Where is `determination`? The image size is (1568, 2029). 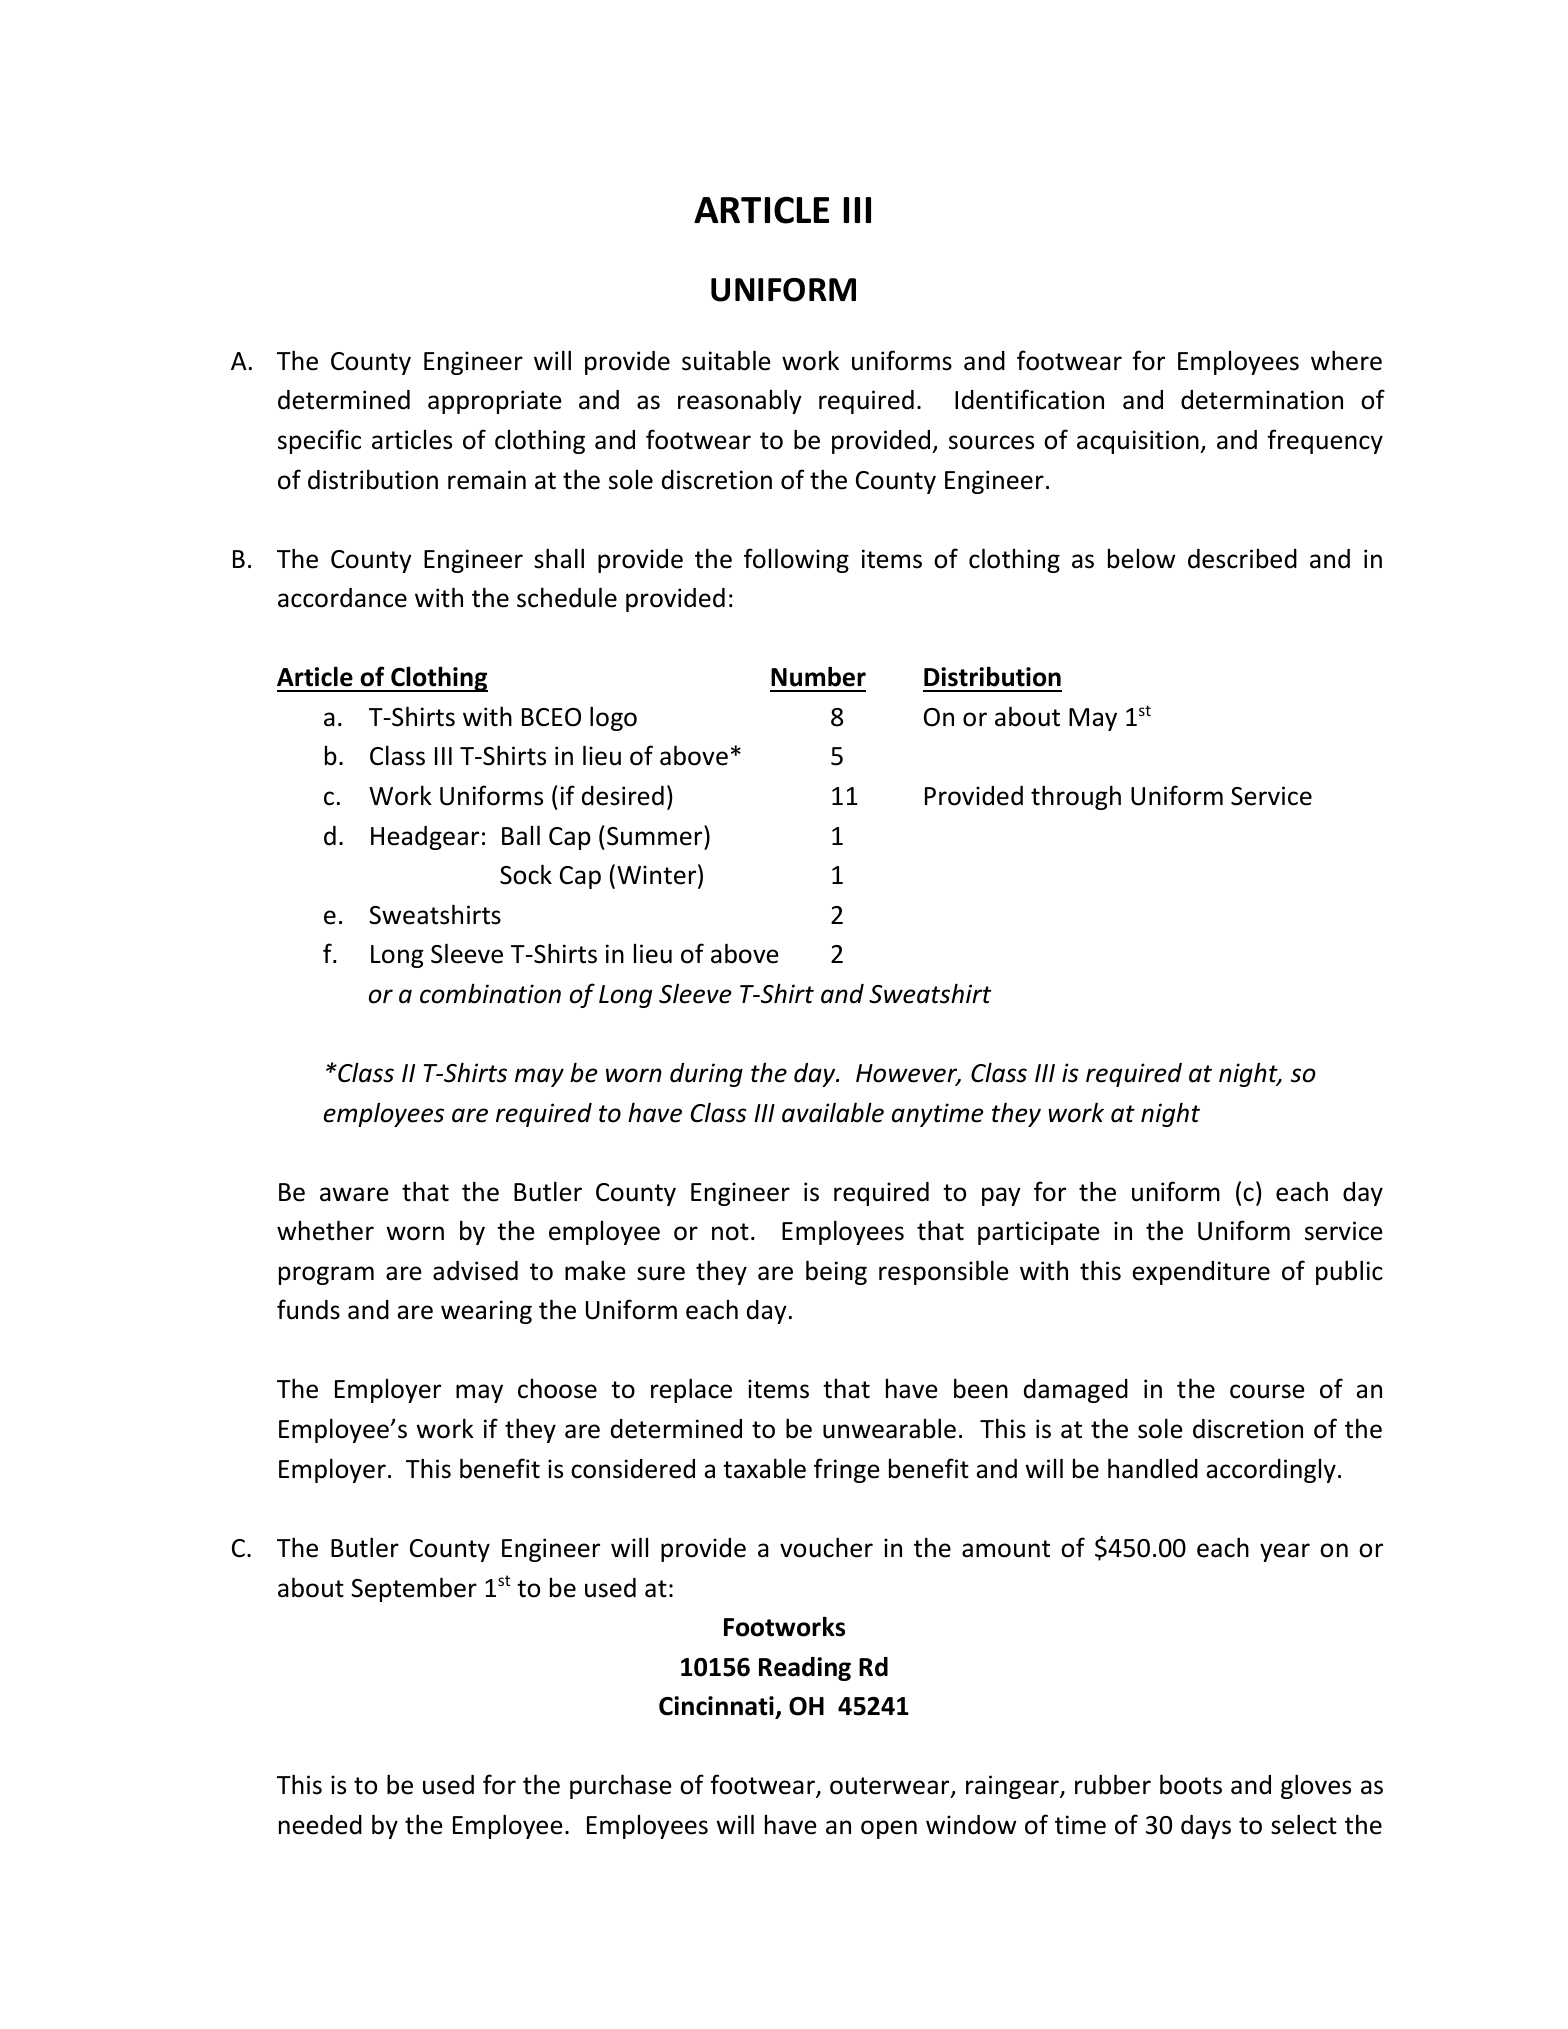 determination is located at coordinates (1262, 400).
